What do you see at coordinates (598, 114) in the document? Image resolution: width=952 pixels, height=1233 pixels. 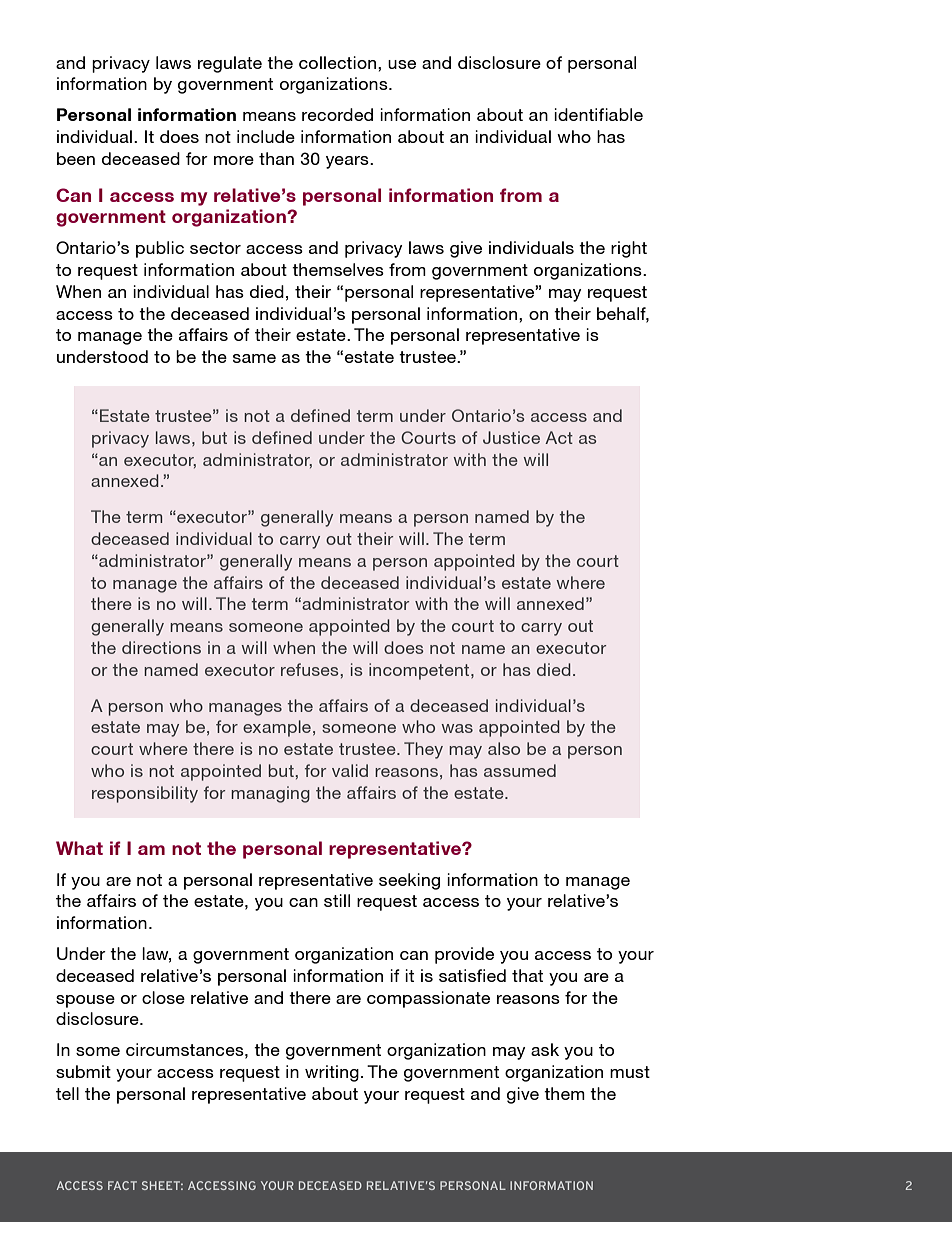 I see `identifiable` at bounding box center [598, 114].
